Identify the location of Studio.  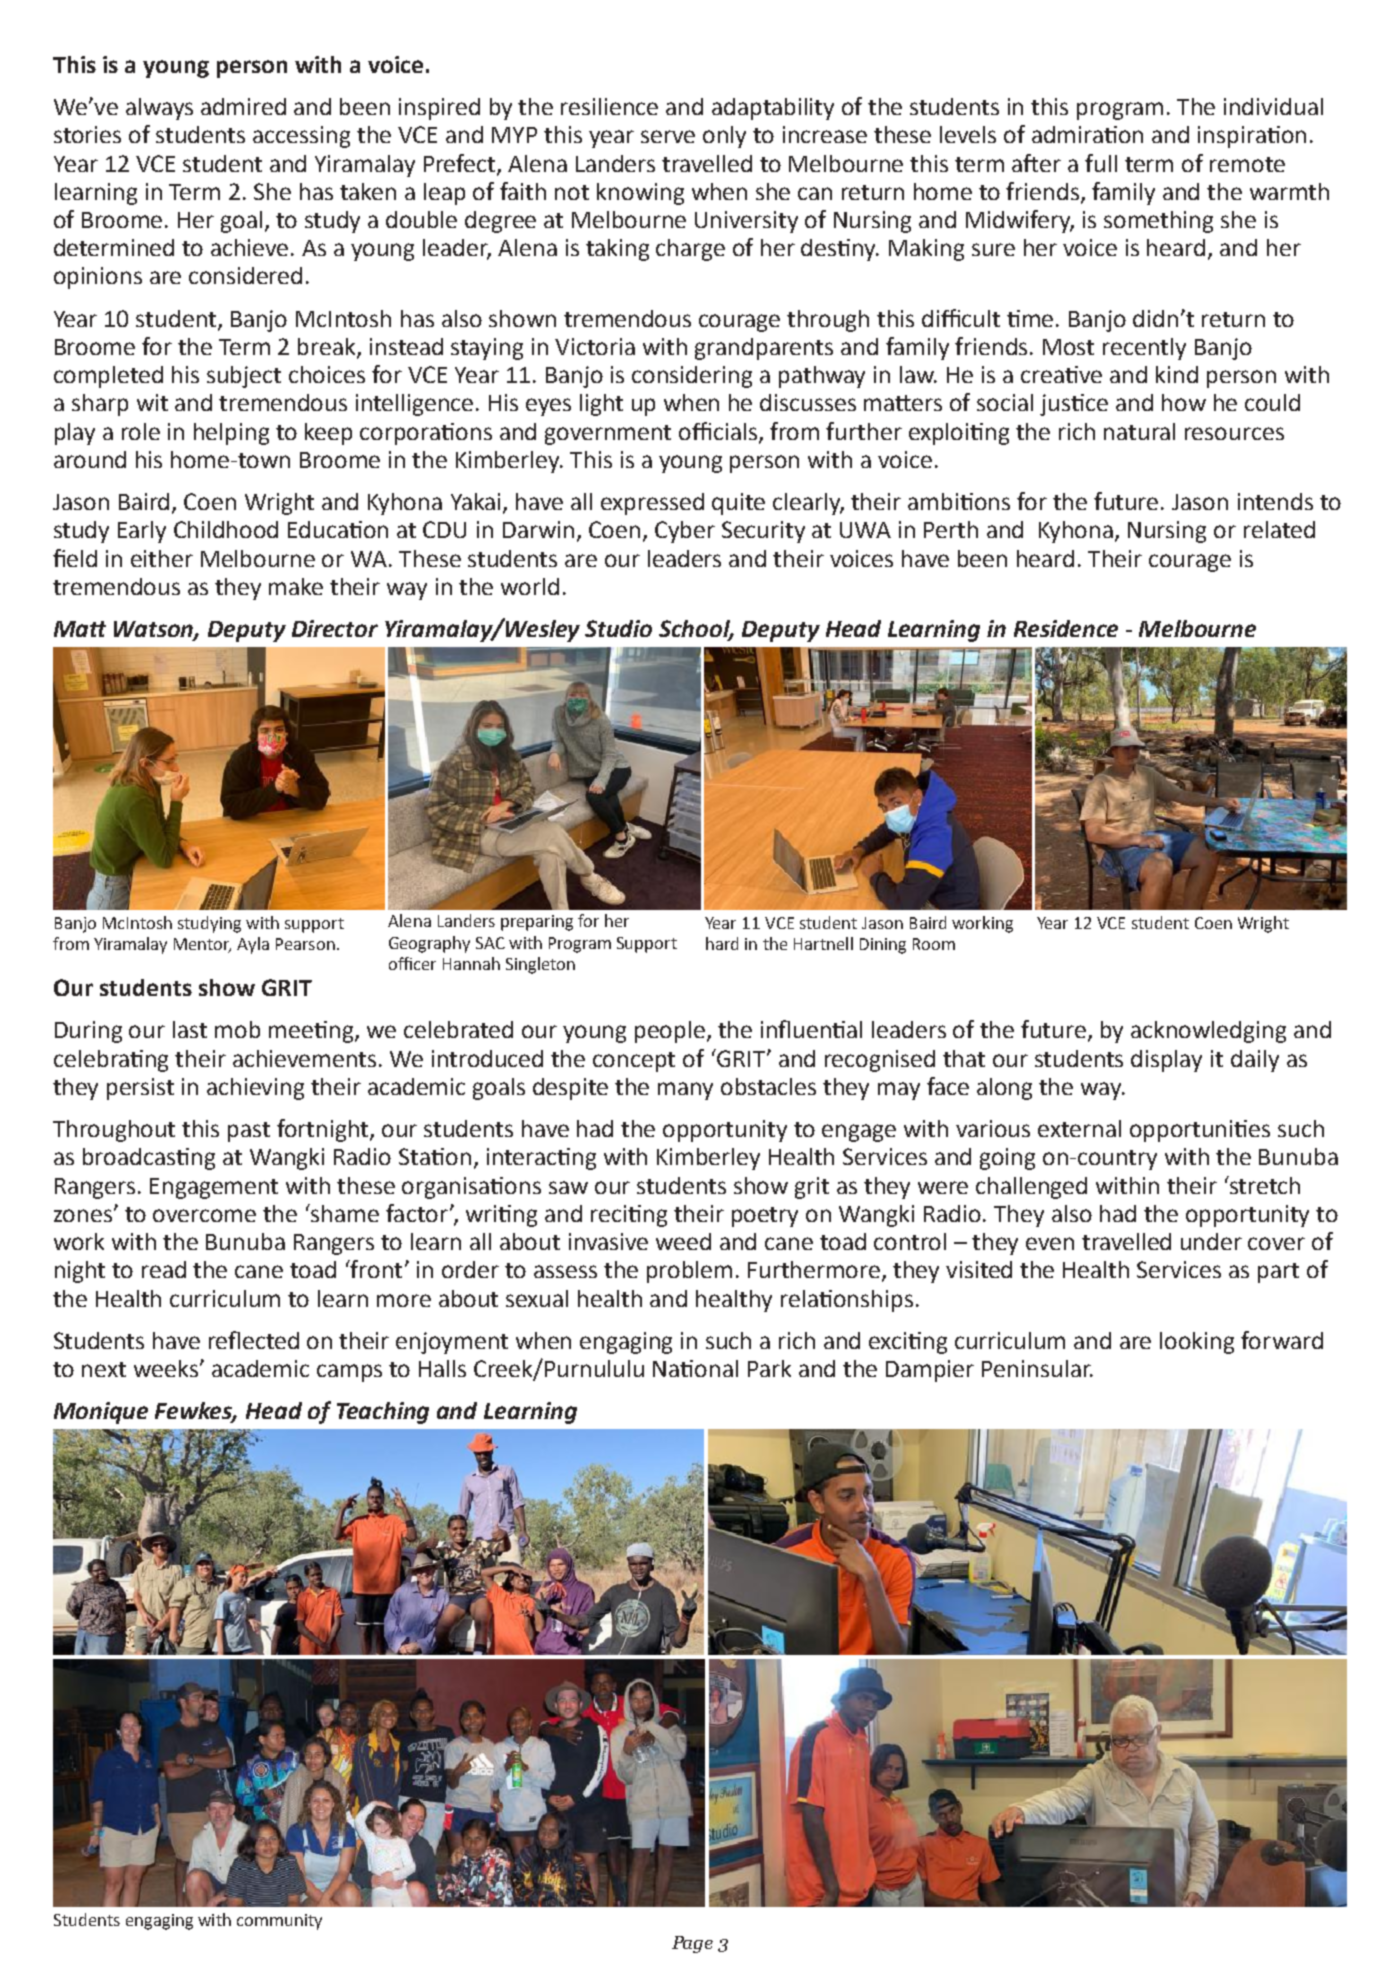
(618, 628).
